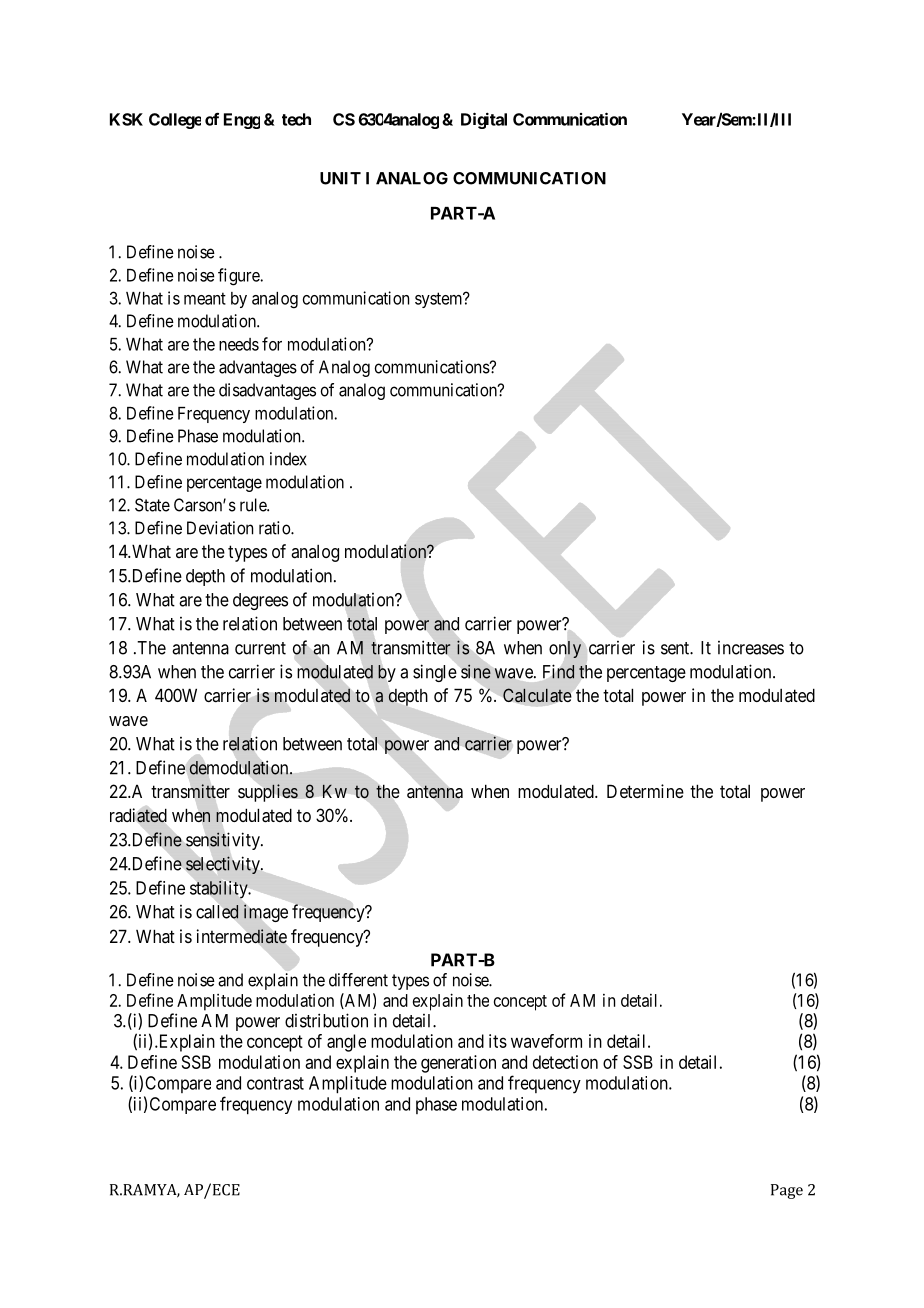 The width and height of the page is (924, 1308). I want to click on Calculate, so click(537, 695).
